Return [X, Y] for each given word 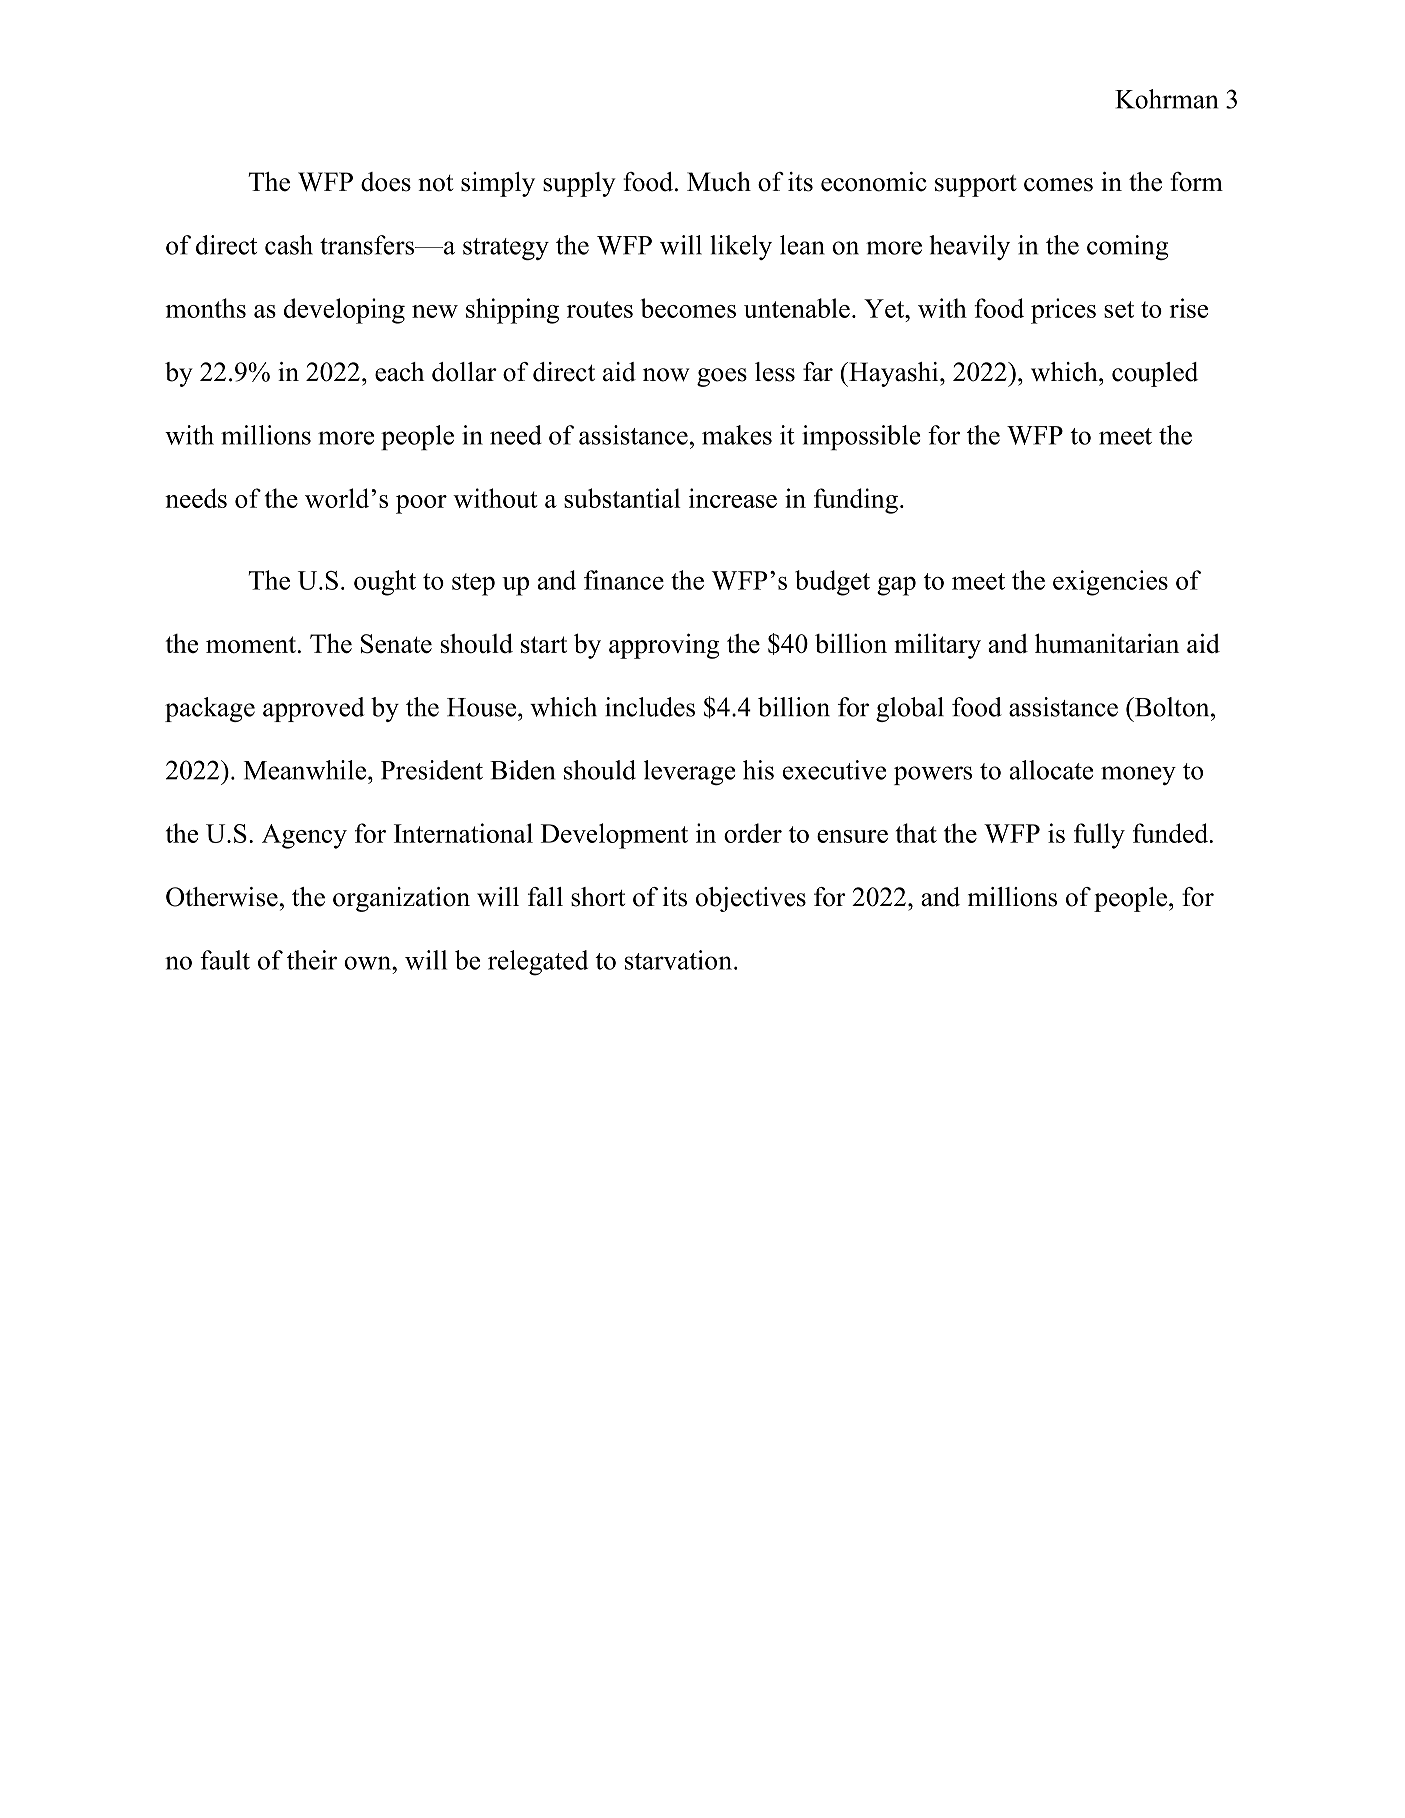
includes [650, 707]
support [976, 186]
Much [719, 182]
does [386, 182]
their [312, 960]
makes [737, 435]
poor [421, 504]
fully [1099, 836]
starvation [678, 960]
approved [314, 709]
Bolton [1172, 707]
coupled [1155, 374]
